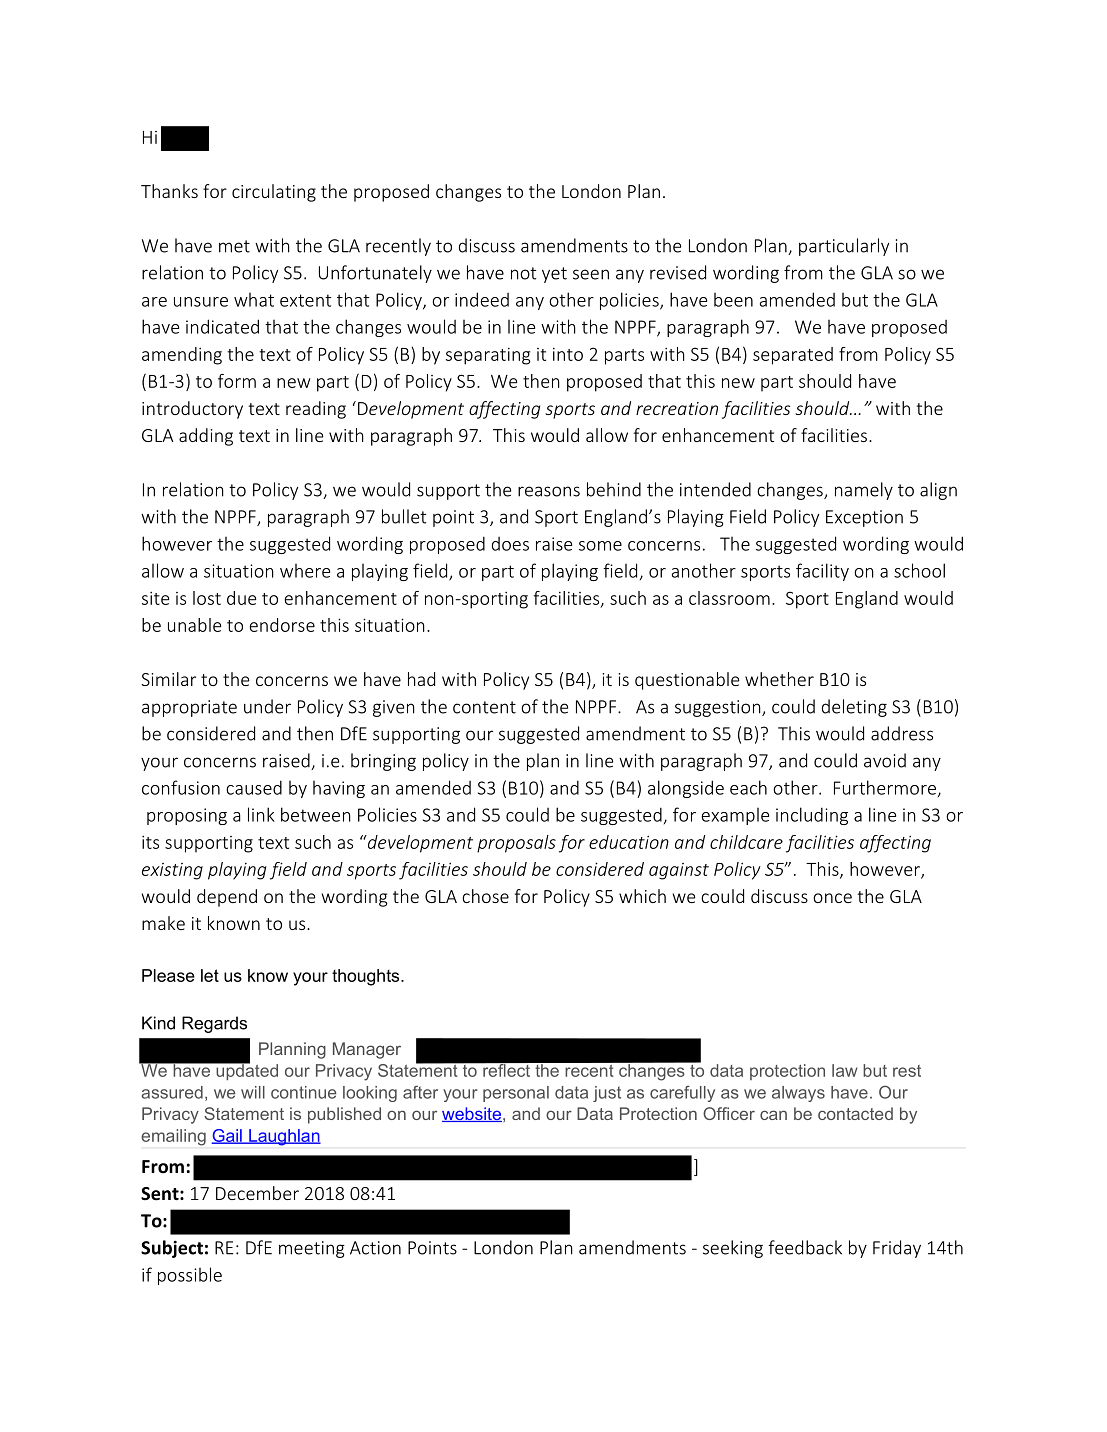 The width and height of the screenshot is (1107, 1432). Describe the element at coordinates (227, 898) in the screenshot. I see `depend` at that location.
